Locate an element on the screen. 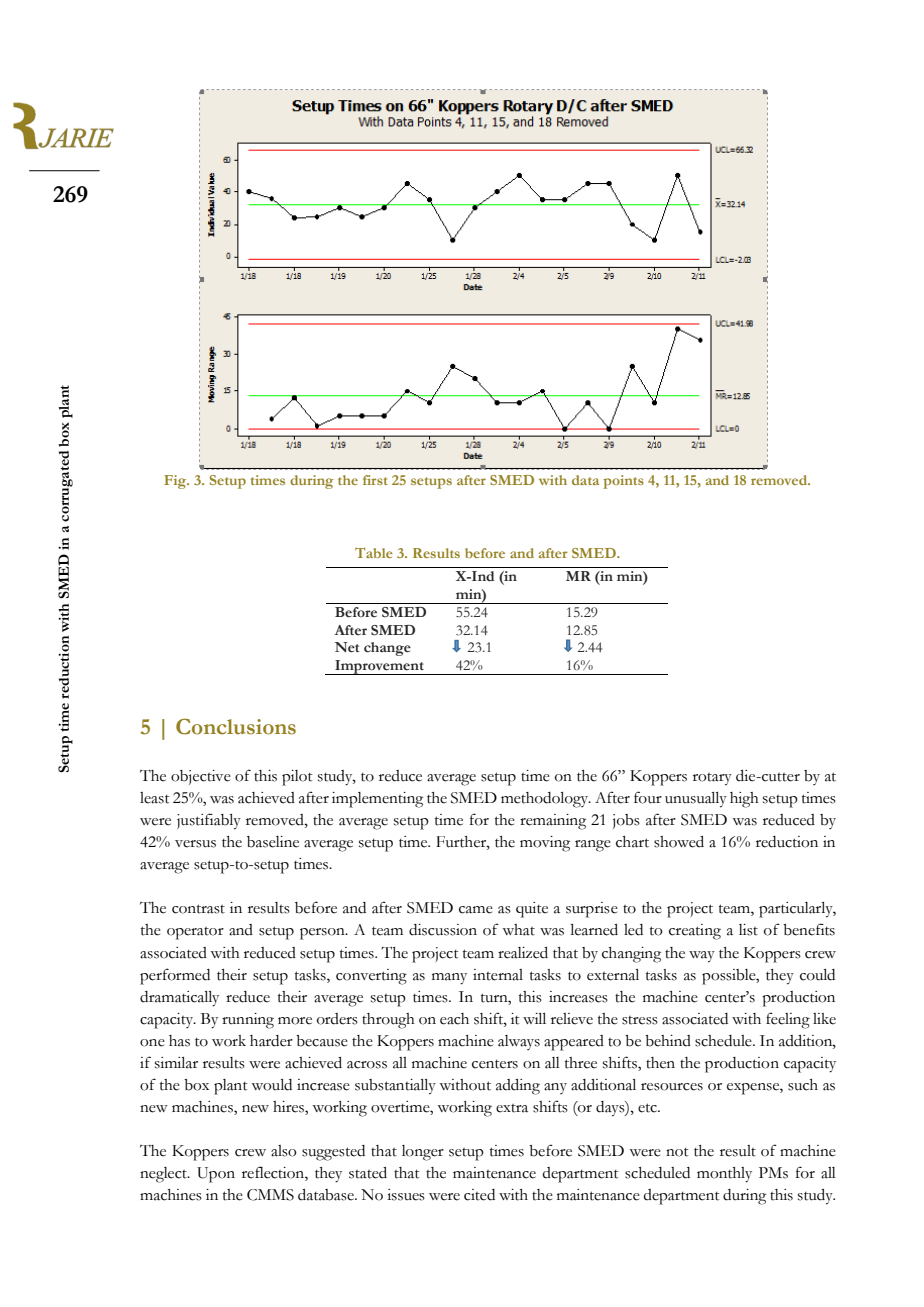 This screenshot has height=1307, width=924. Conclusions is located at coordinates (236, 727).
